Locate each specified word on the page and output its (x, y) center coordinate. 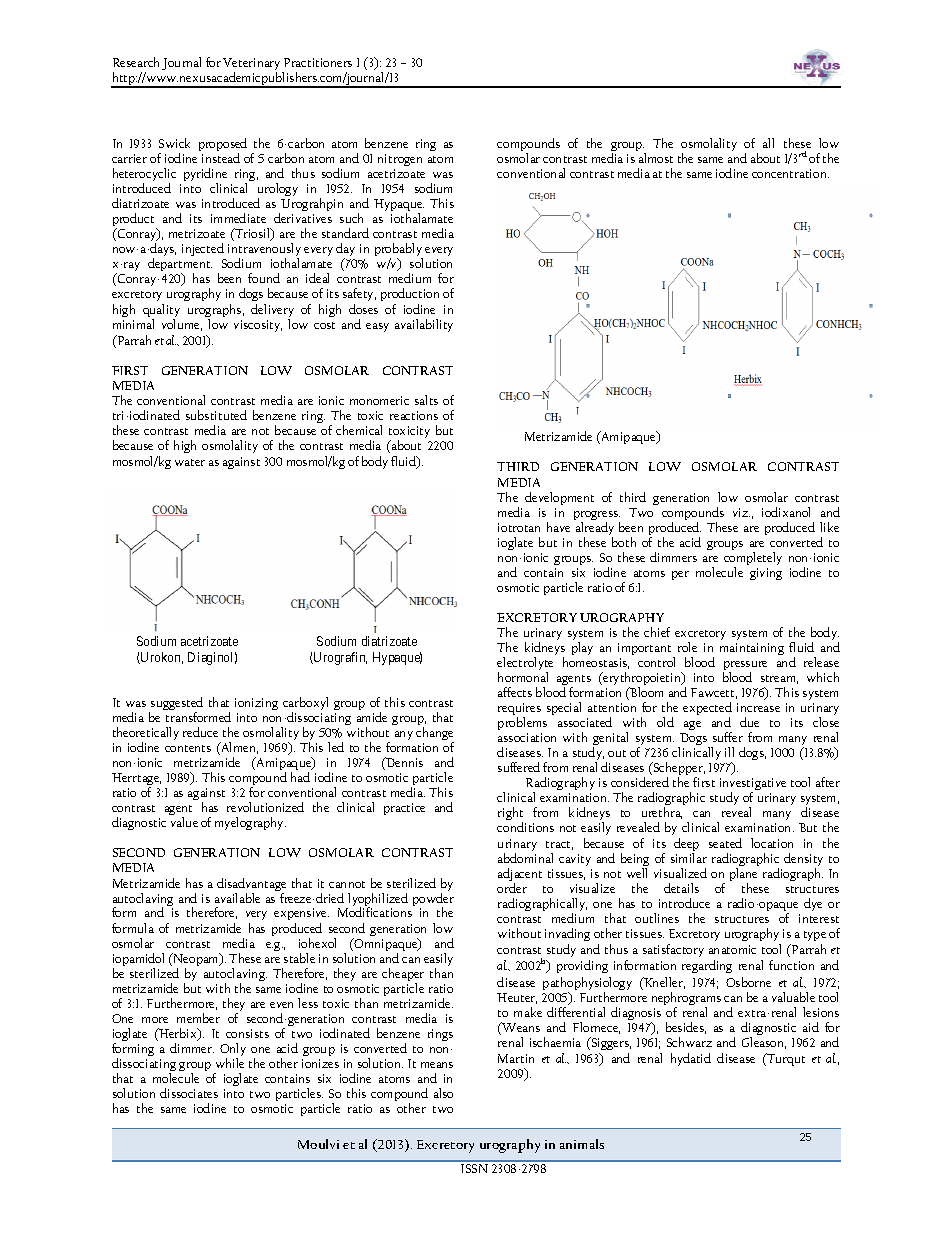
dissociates (189, 1093)
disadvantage (251, 886)
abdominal (525, 858)
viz (741, 512)
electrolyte (525, 665)
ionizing (256, 704)
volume (182, 325)
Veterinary (253, 65)
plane (743, 876)
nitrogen (400, 162)
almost (656, 158)
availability (424, 325)
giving (766, 574)
